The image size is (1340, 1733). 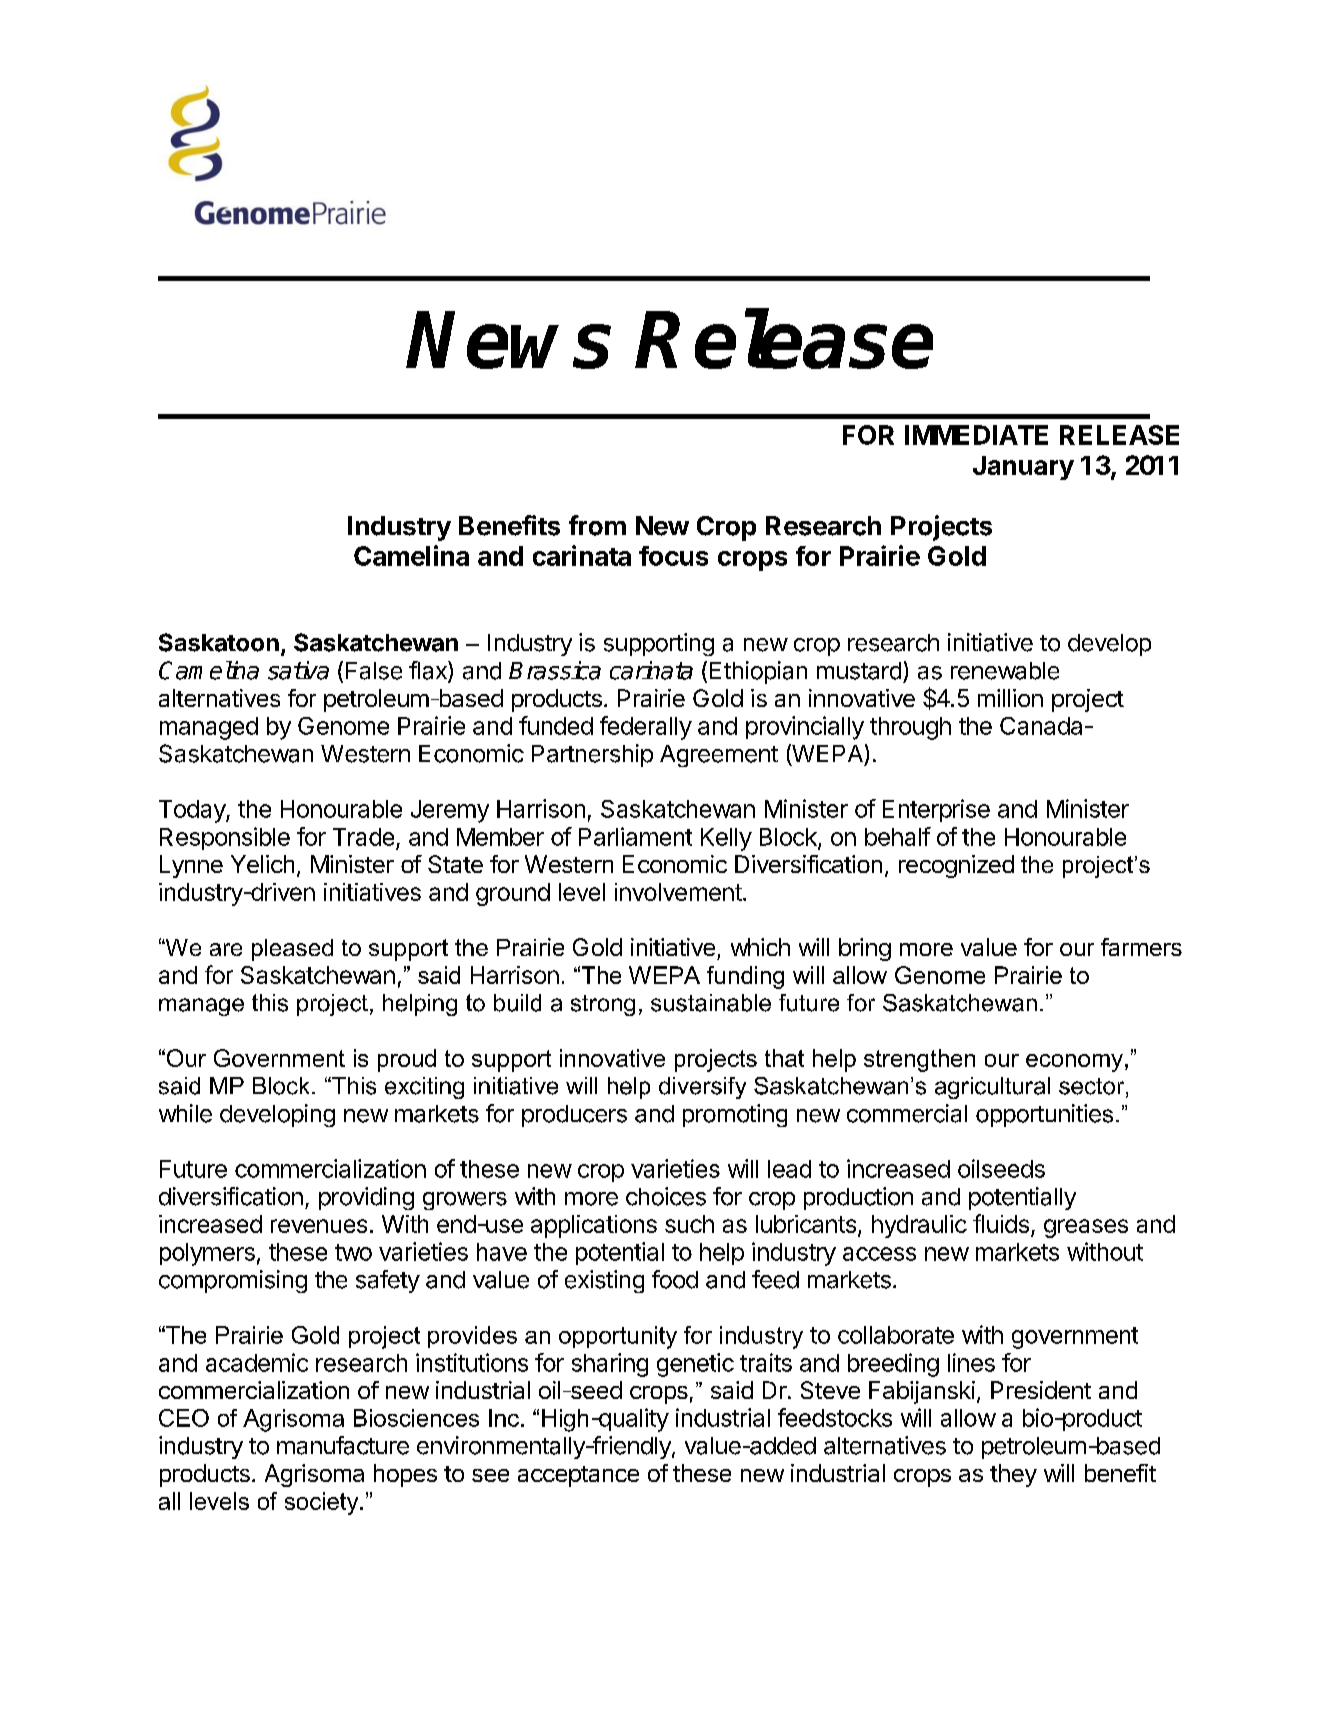 What do you see at coordinates (635, 836) in the page?
I see `Parliament` at bounding box center [635, 836].
